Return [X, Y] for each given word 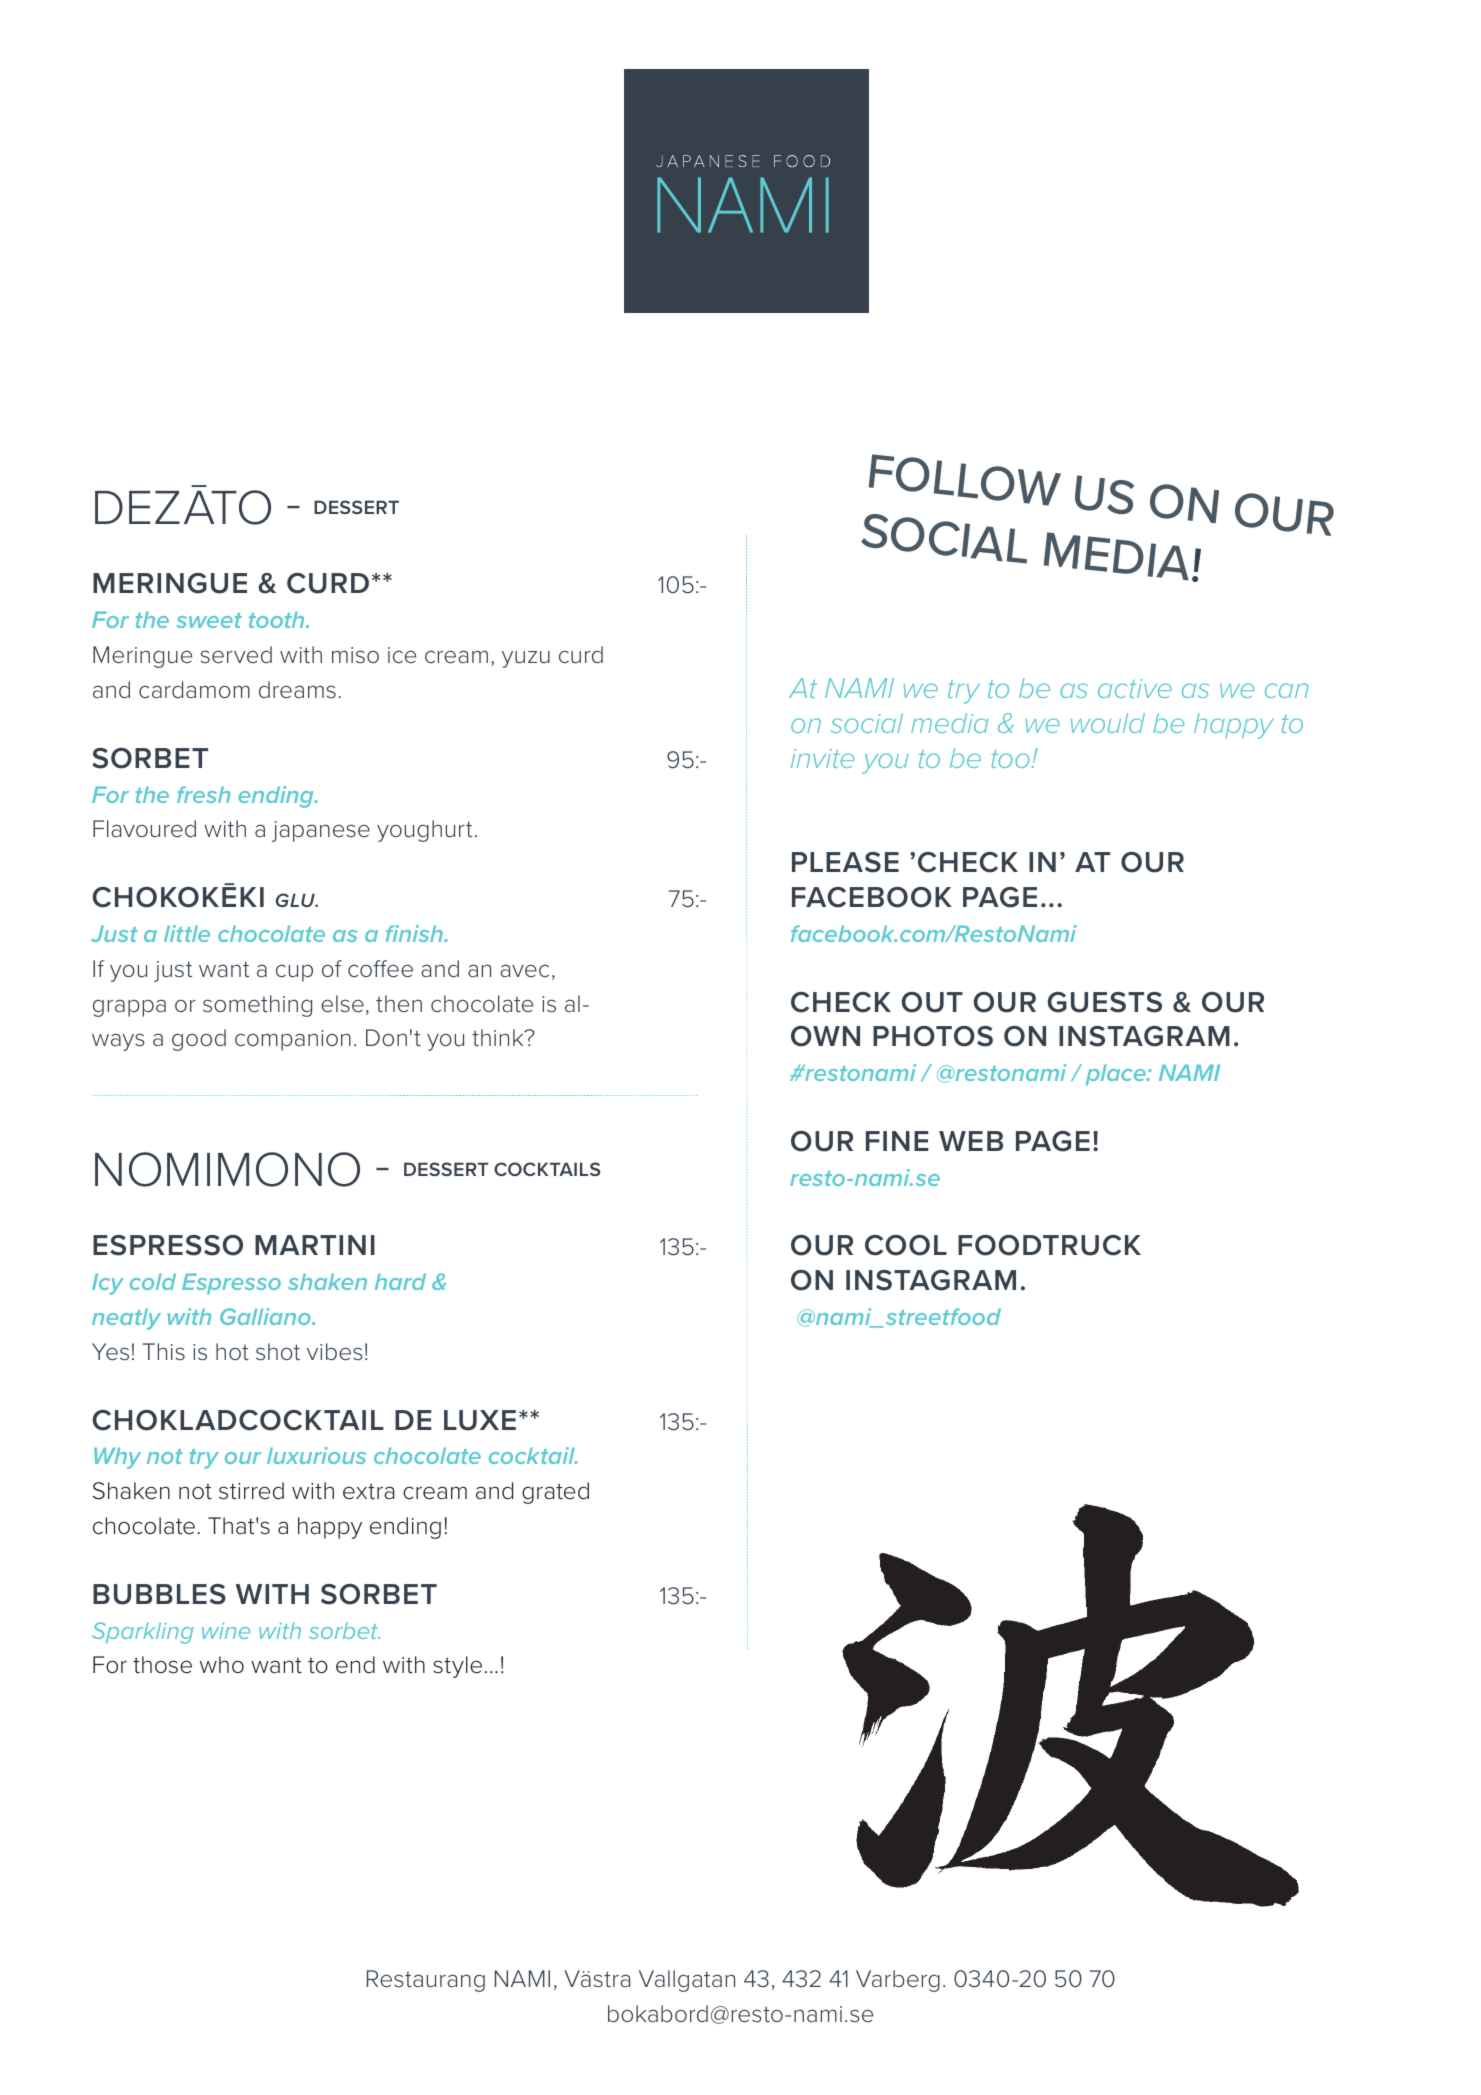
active [1135, 688]
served [236, 655]
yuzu [526, 659]
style [457, 1667]
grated [555, 1493]
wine [226, 1631]
